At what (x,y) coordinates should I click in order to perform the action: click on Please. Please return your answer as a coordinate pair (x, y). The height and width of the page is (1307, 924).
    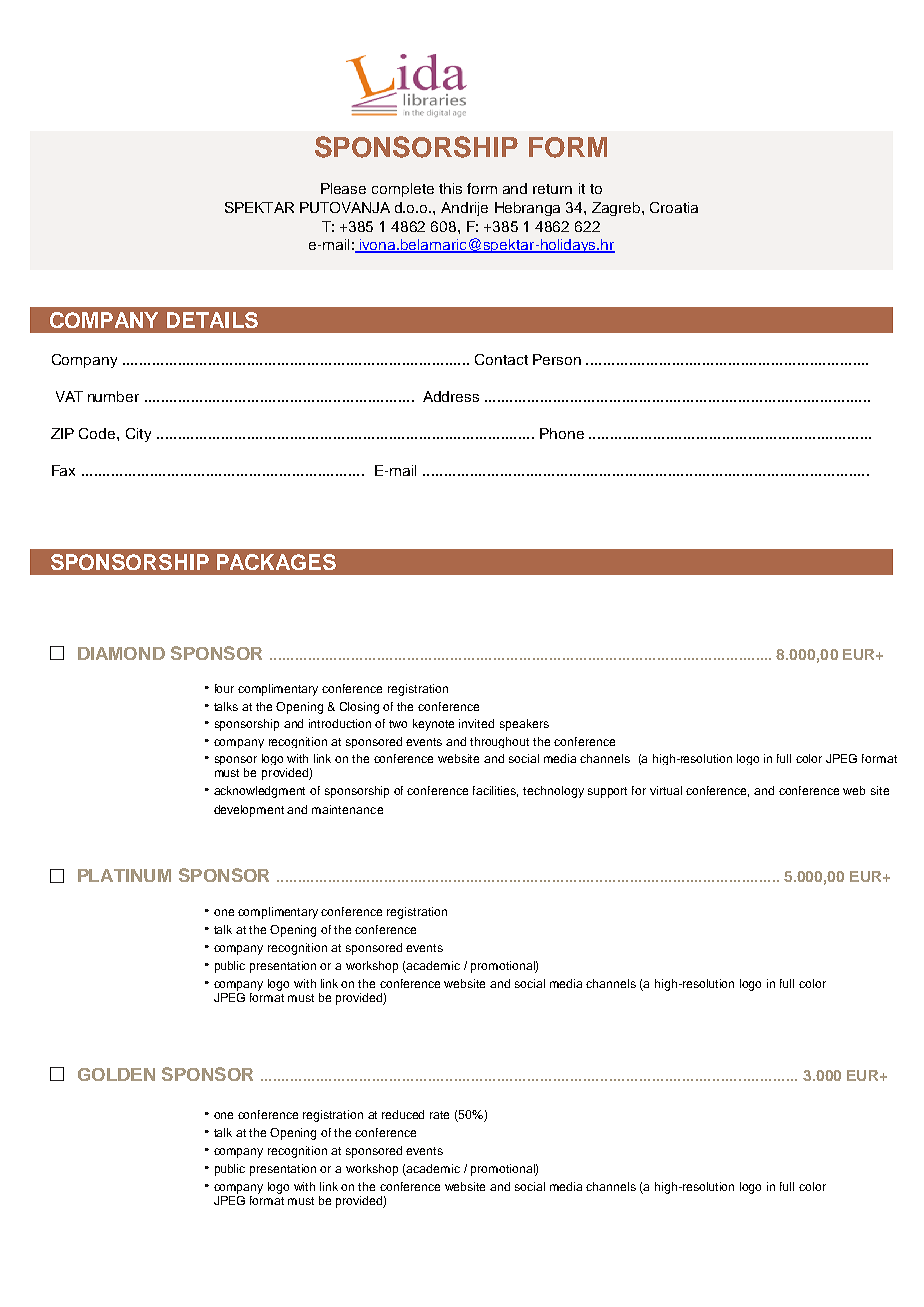
    Looking at the image, I should click on (343, 188).
